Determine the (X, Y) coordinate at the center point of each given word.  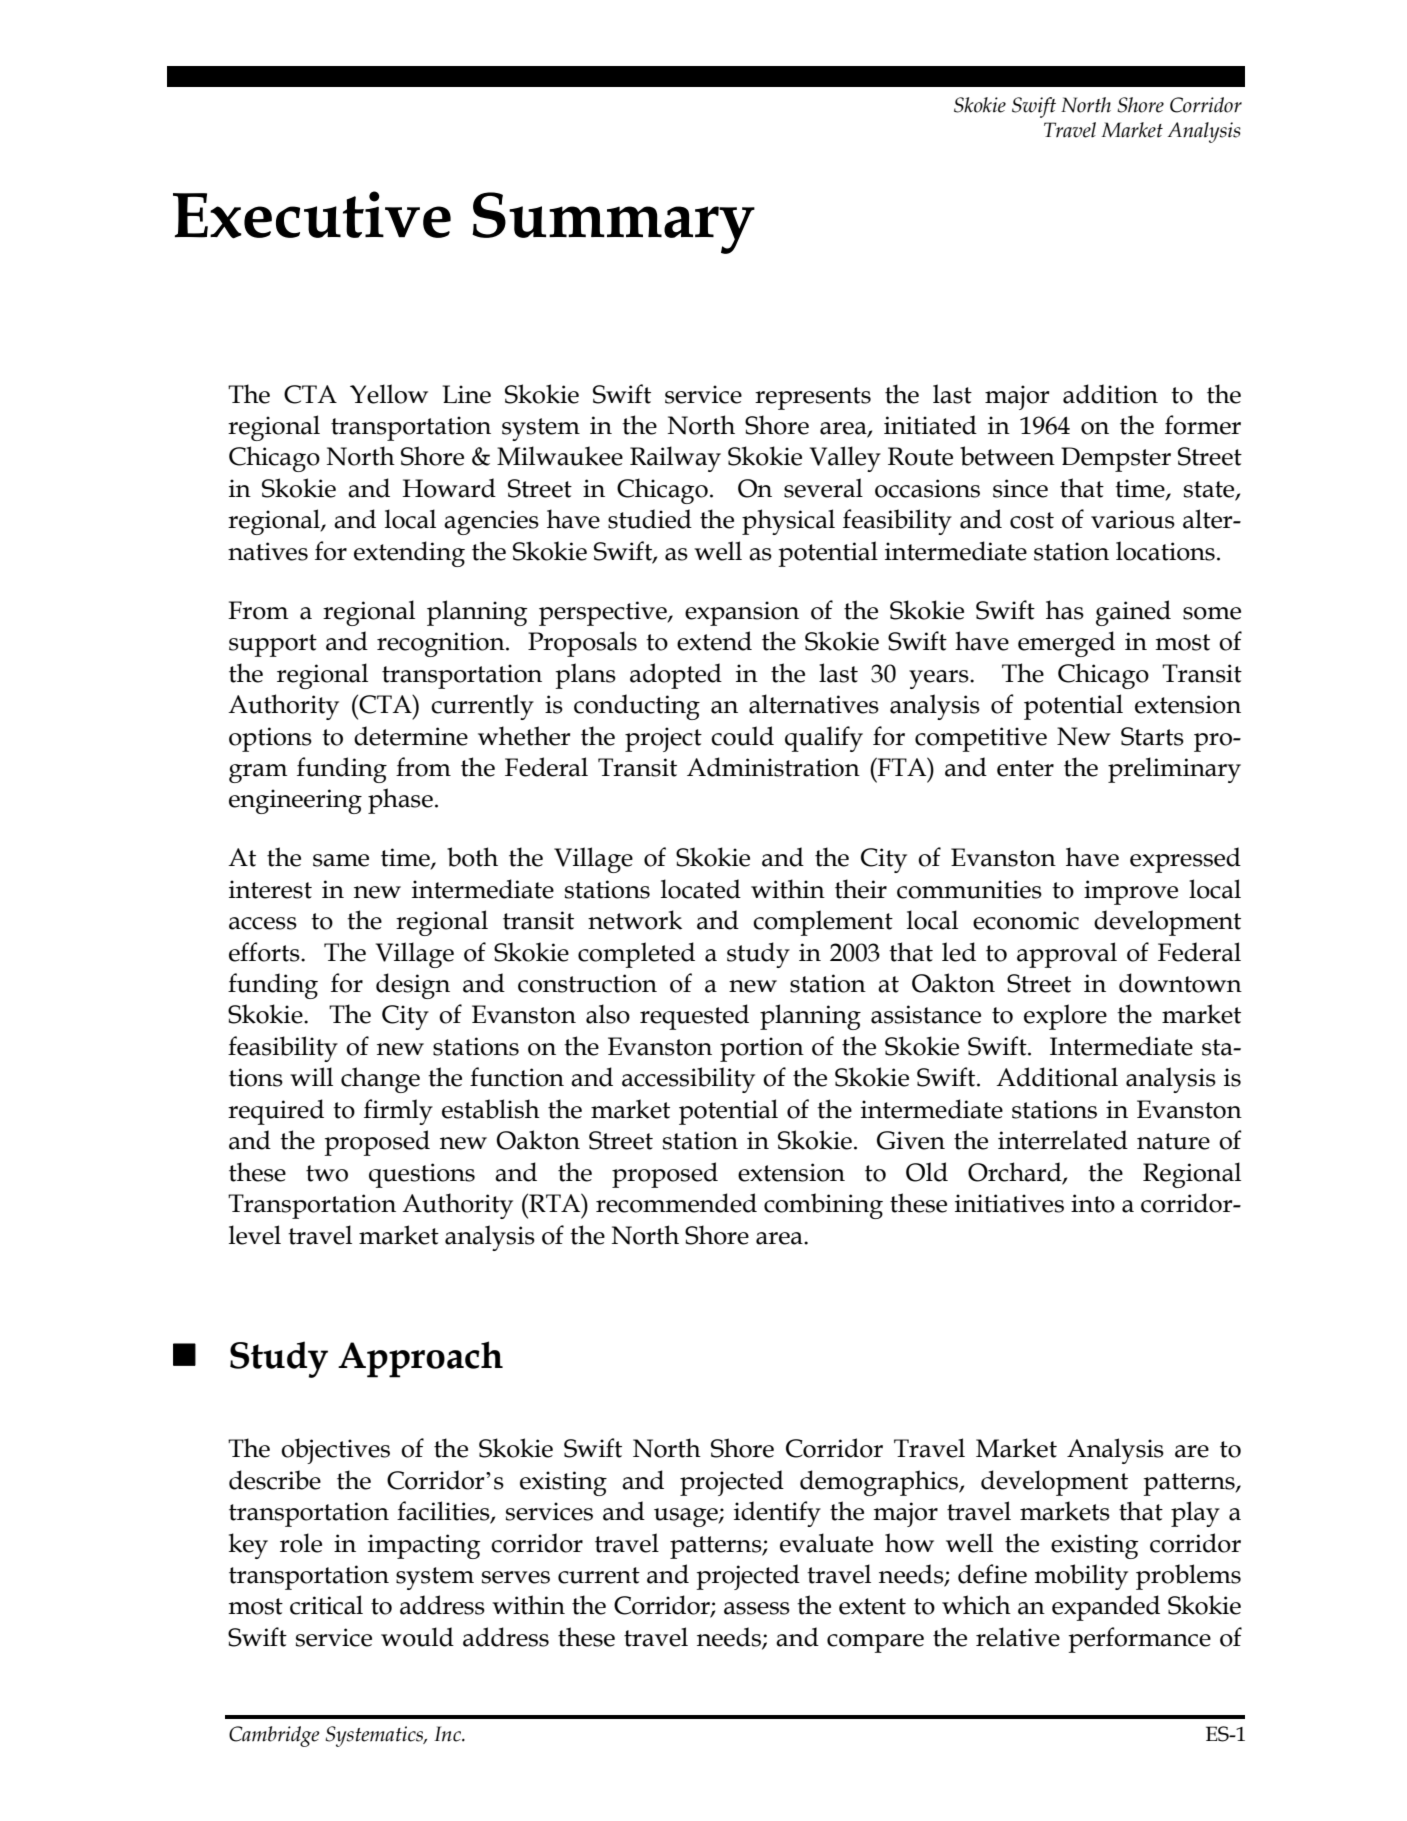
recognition (442, 644)
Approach (420, 1359)
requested (694, 1017)
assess (757, 1608)
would (417, 1637)
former (1203, 425)
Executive (312, 215)
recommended (676, 1203)
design (413, 986)
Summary (613, 223)
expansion (742, 613)
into (1093, 1203)
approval (1067, 955)
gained (1133, 613)
